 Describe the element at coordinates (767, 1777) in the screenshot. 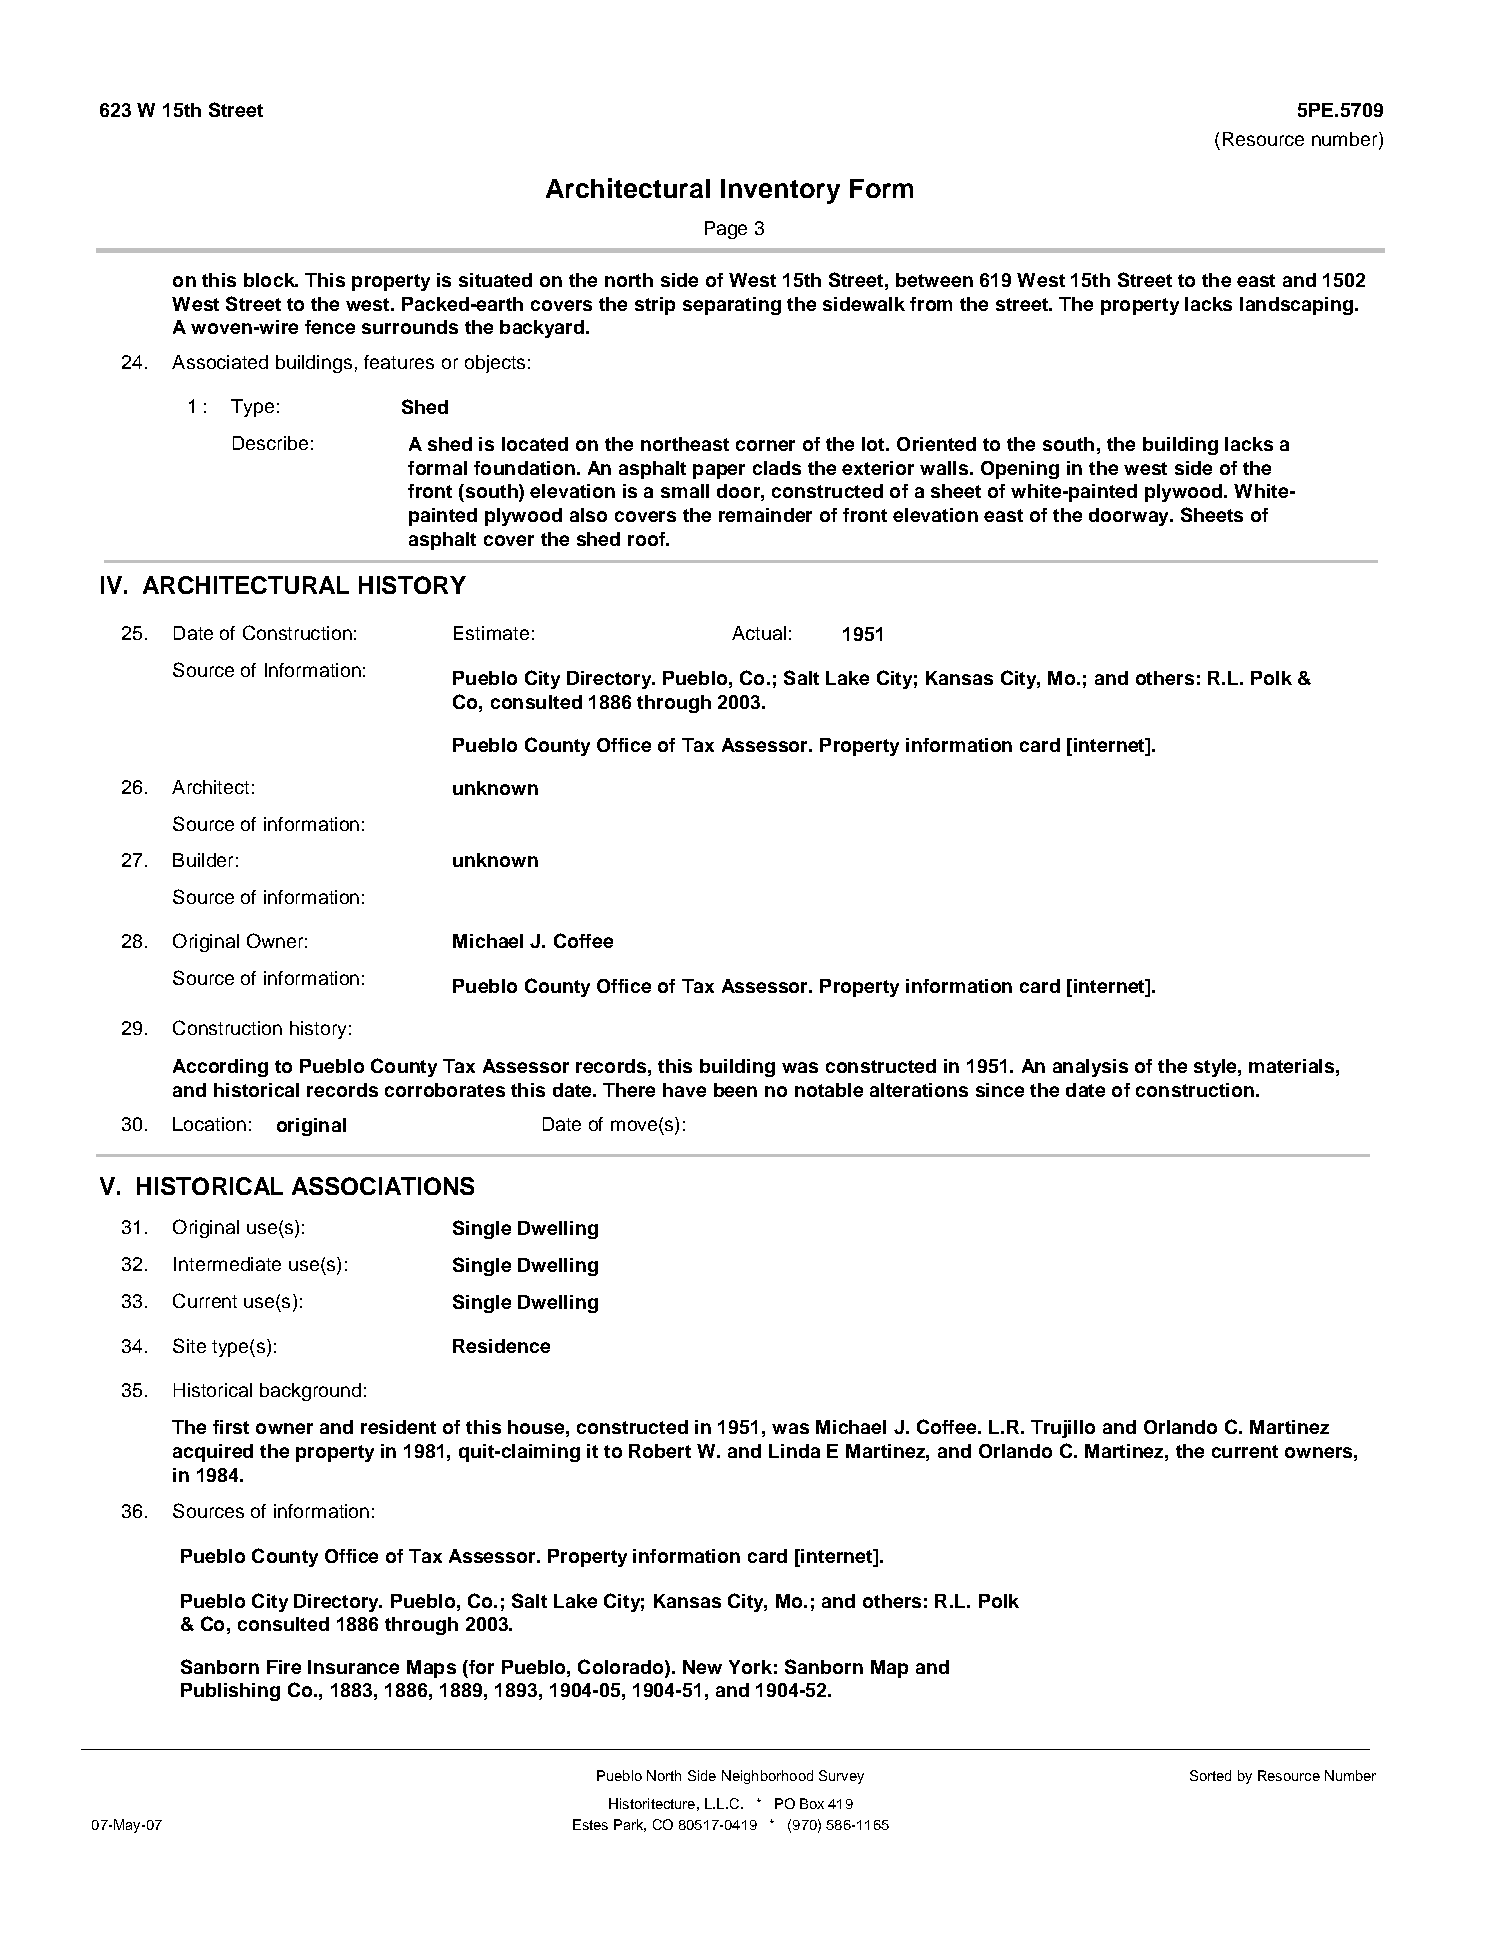

I see `Neighborhood` at that location.
